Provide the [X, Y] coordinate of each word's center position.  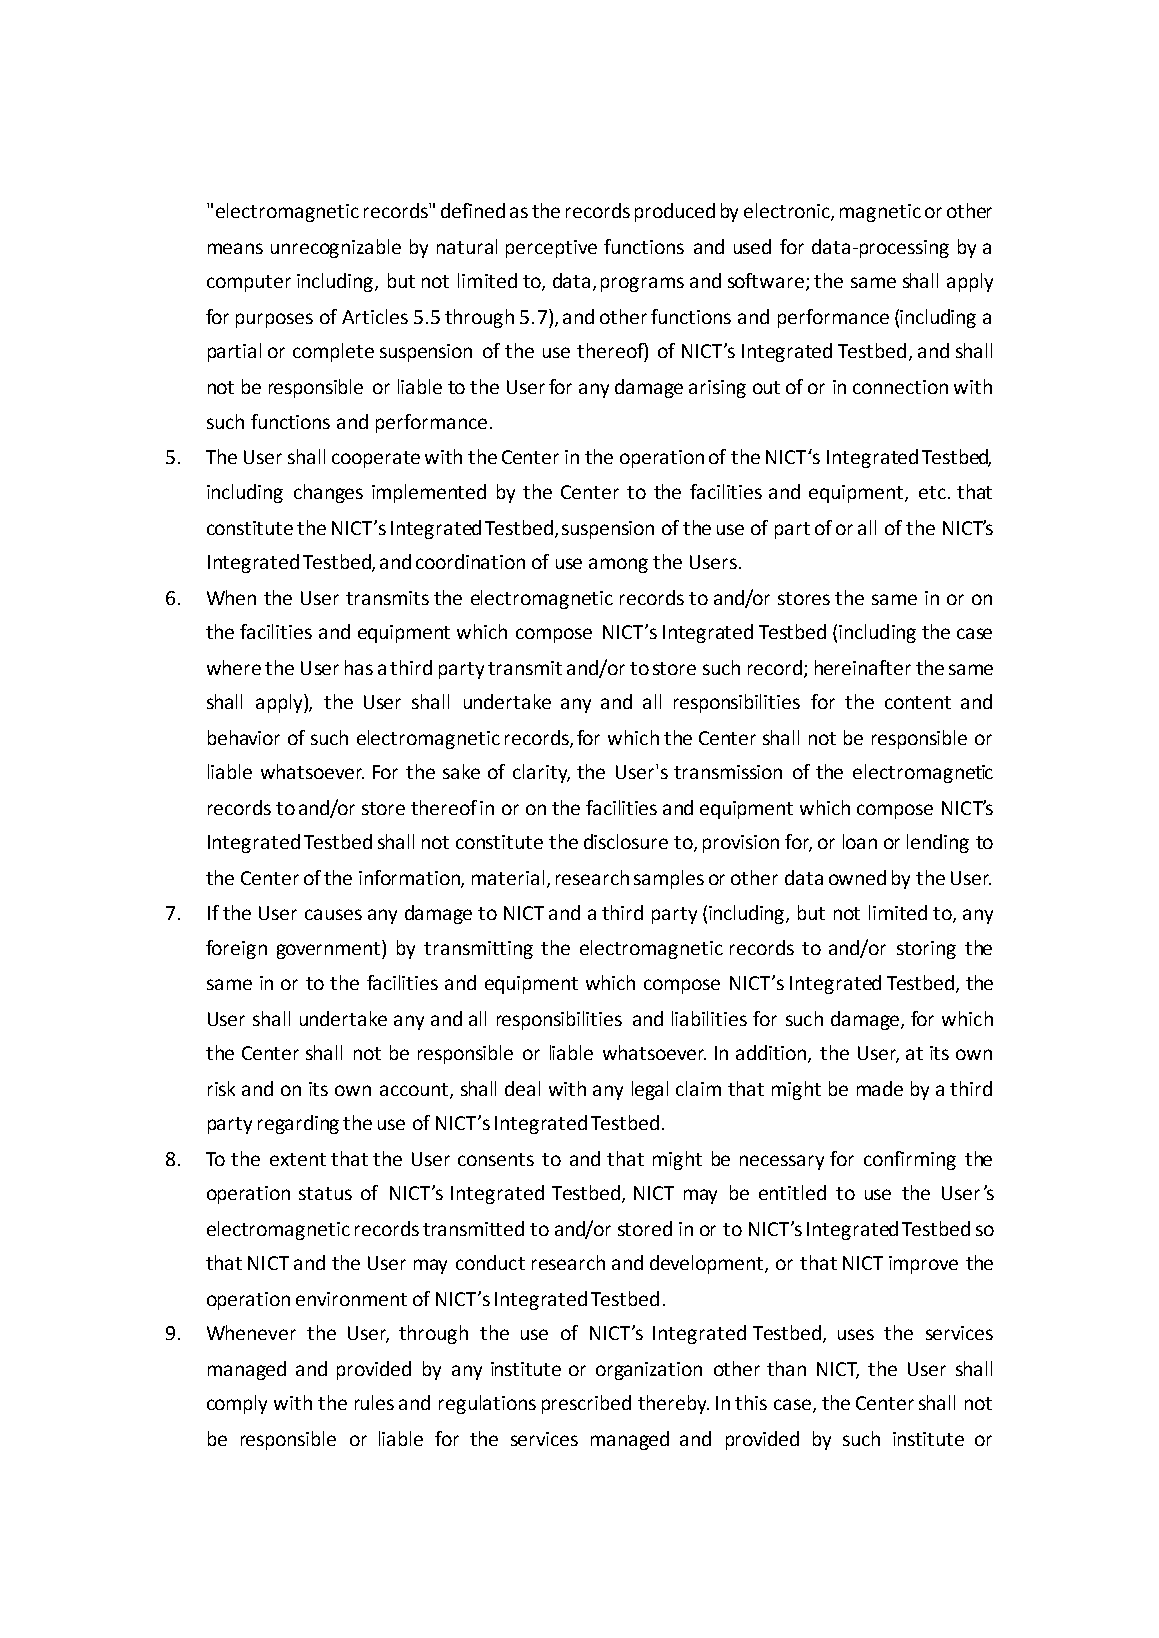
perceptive [551, 249]
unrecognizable [336, 248]
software [766, 280]
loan [860, 841]
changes [328, 493]
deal [522, 1088]
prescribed [586, 1404]
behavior [244, 737]
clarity [541, 773]
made [880, 1088]
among [618, 565]
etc [932, 492]
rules [374, 1402]
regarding [298, 1124]
